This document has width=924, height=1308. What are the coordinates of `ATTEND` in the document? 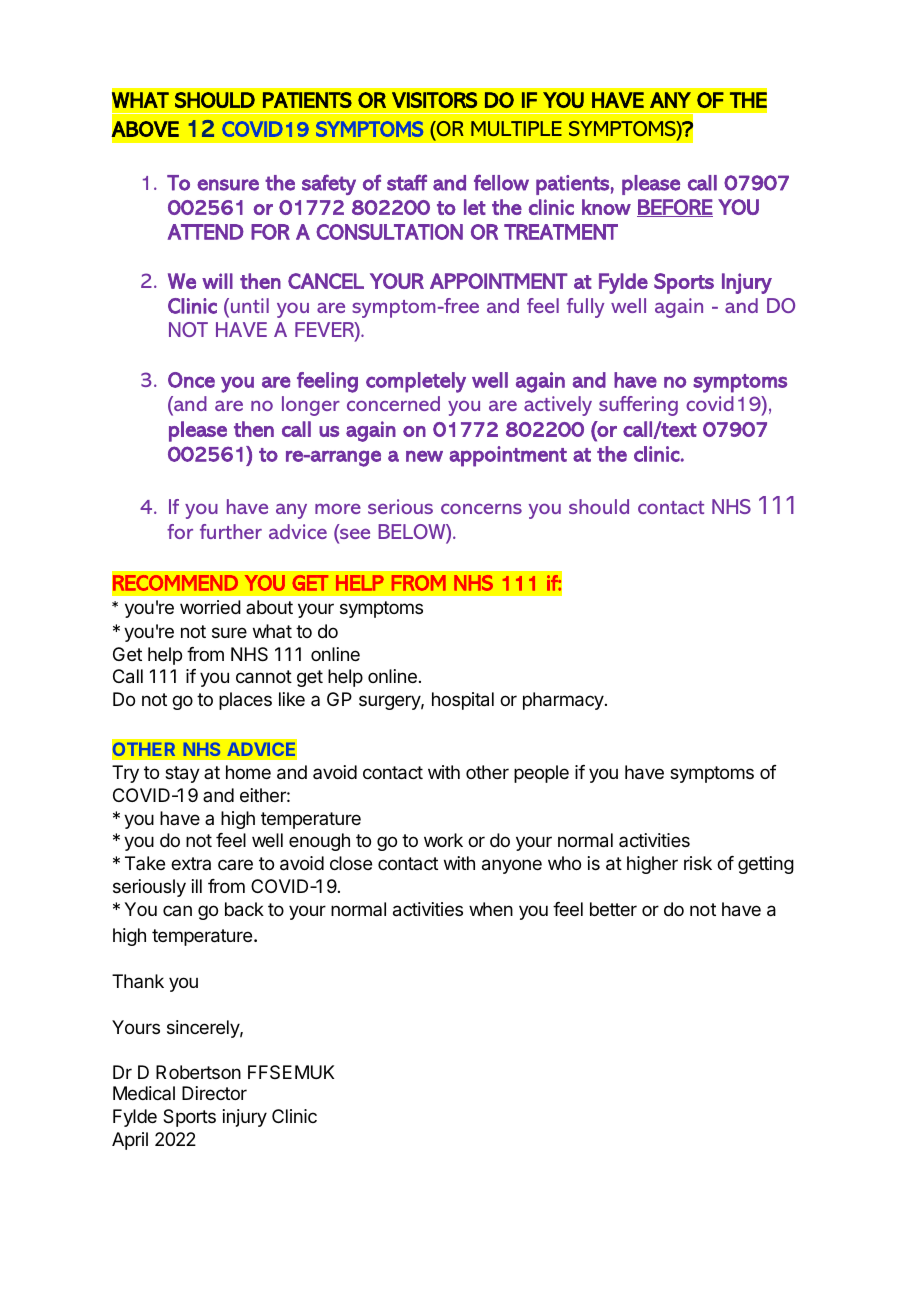 It's located at (206, 232).
